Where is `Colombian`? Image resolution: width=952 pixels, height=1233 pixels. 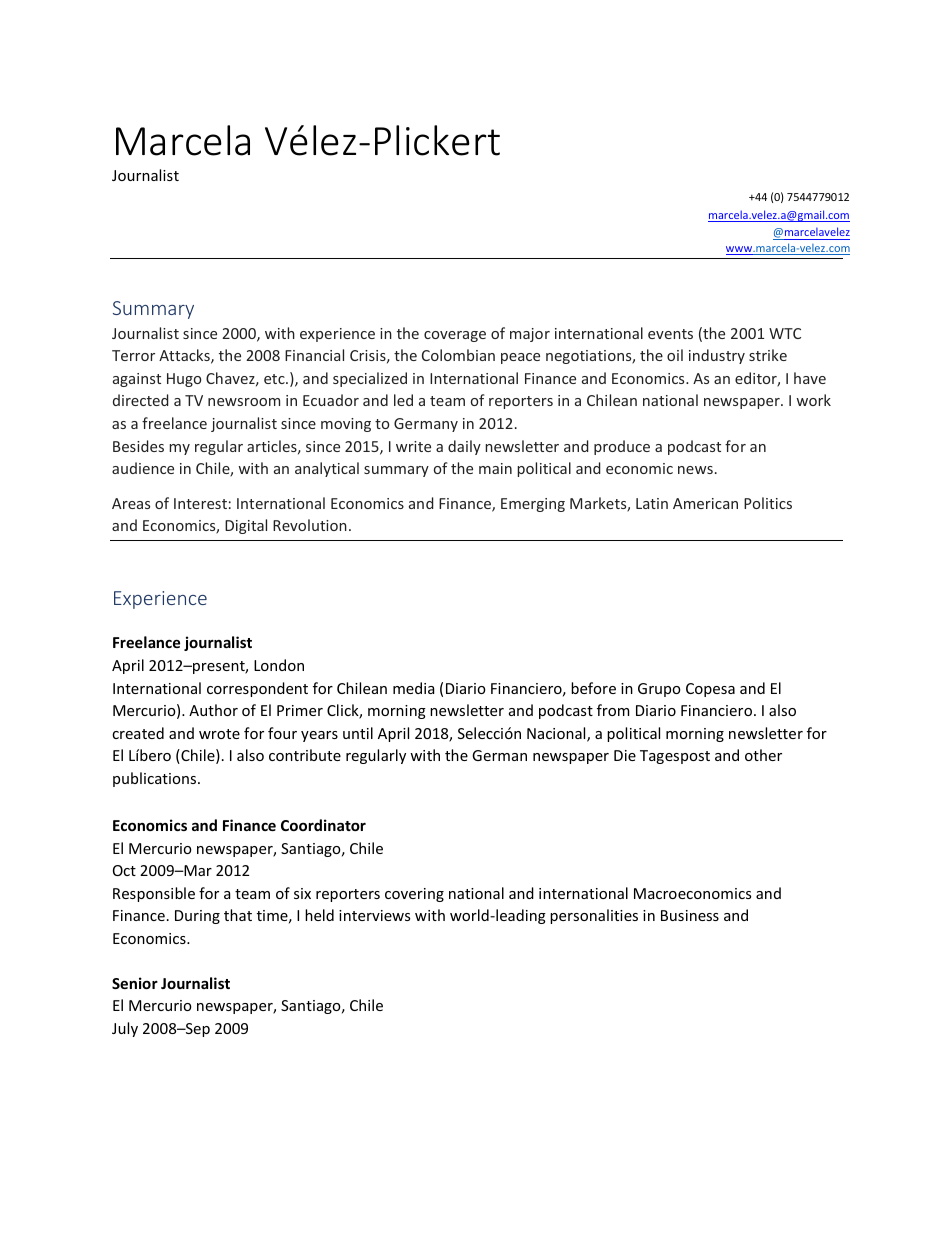
Colombian is located at coordinates (458, 355).
